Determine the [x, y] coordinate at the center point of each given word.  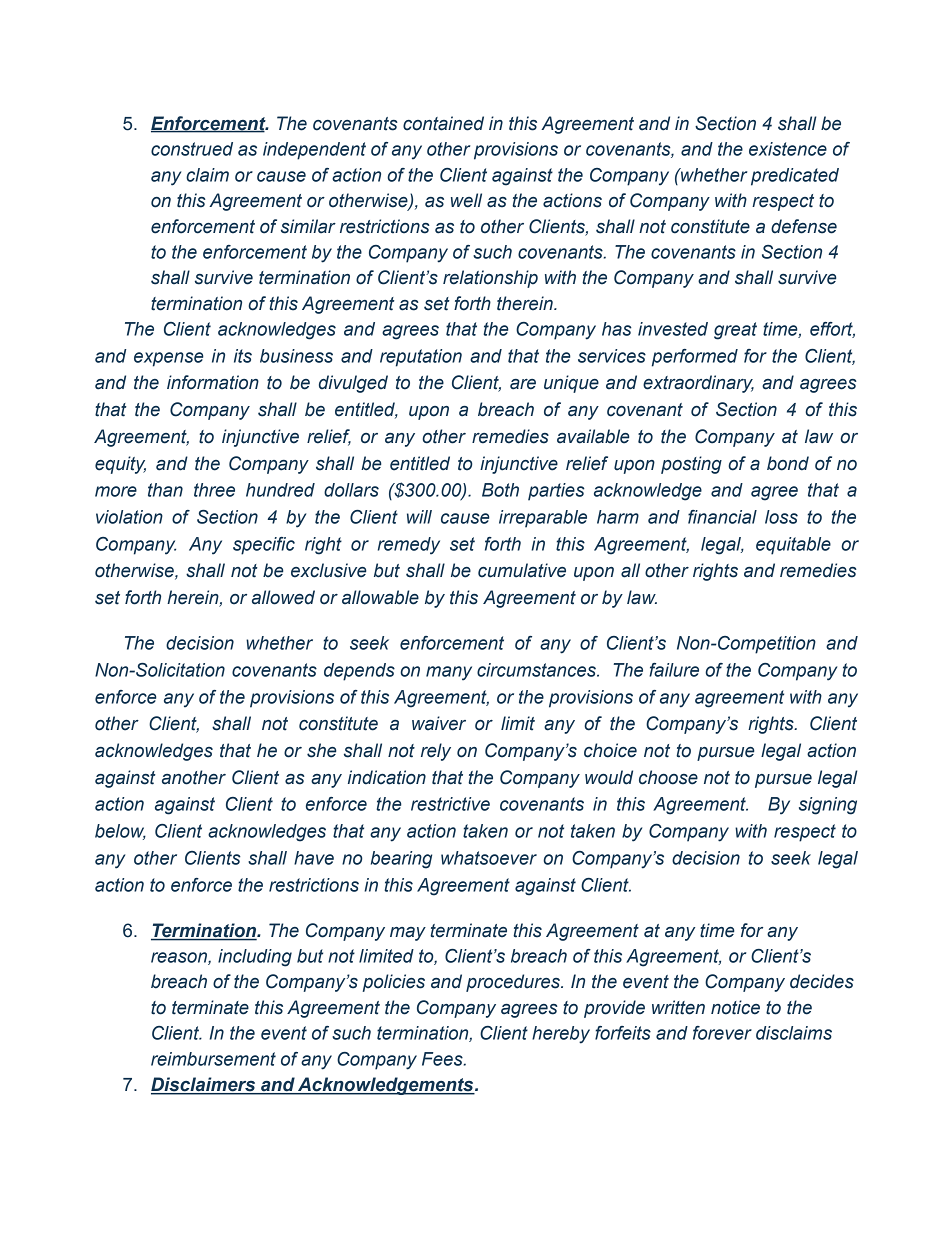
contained [443, 123]
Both [500, 490]
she [322, 750]
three [214, 490]
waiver [439, 723]
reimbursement [213, 1059]
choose [668, 777]
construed [192, 149]
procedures [514, 983]
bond [788, 463]
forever [722, 1033]
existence [788, 149]
